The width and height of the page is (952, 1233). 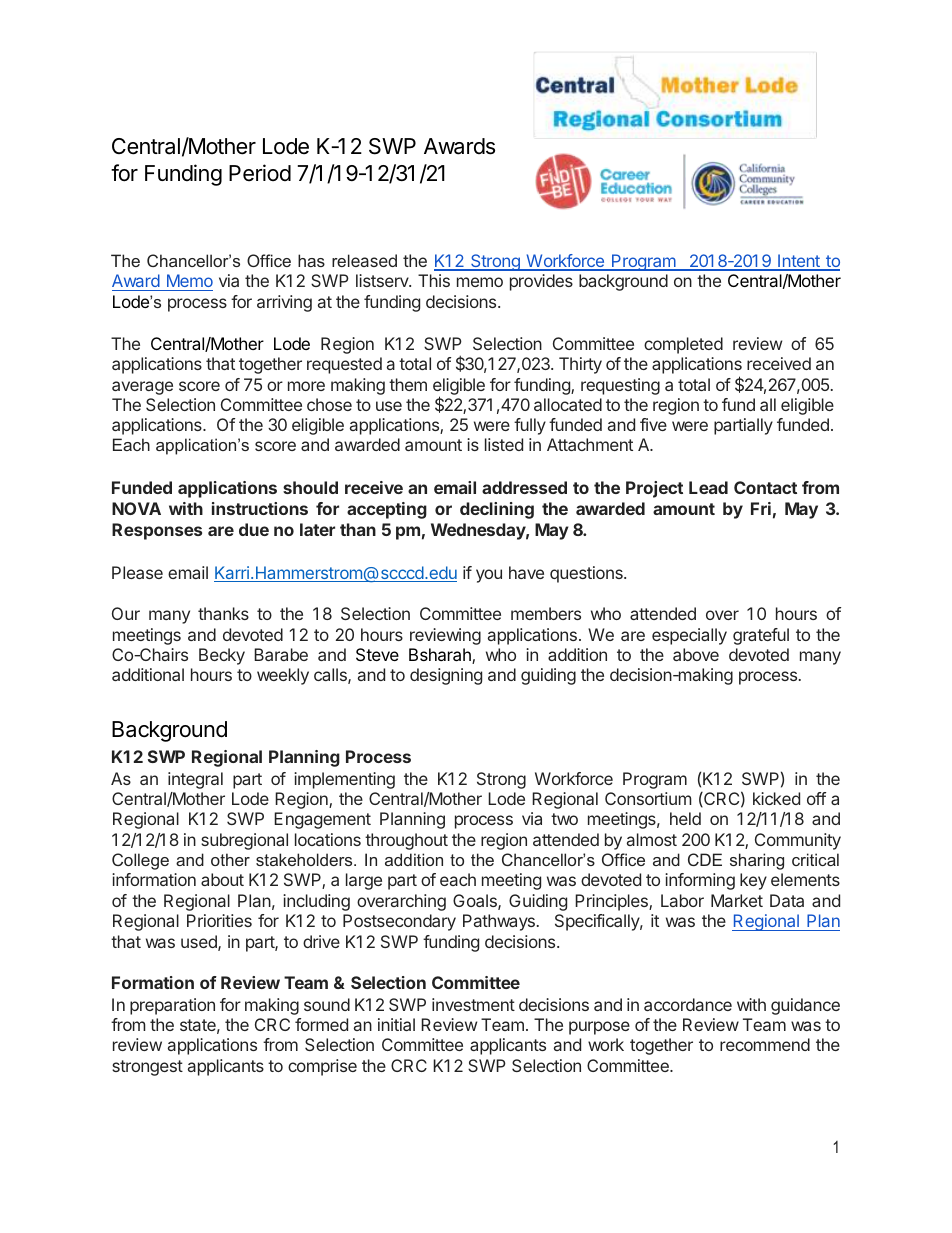 I want to click on instructions, so click(x=260, y=508).
